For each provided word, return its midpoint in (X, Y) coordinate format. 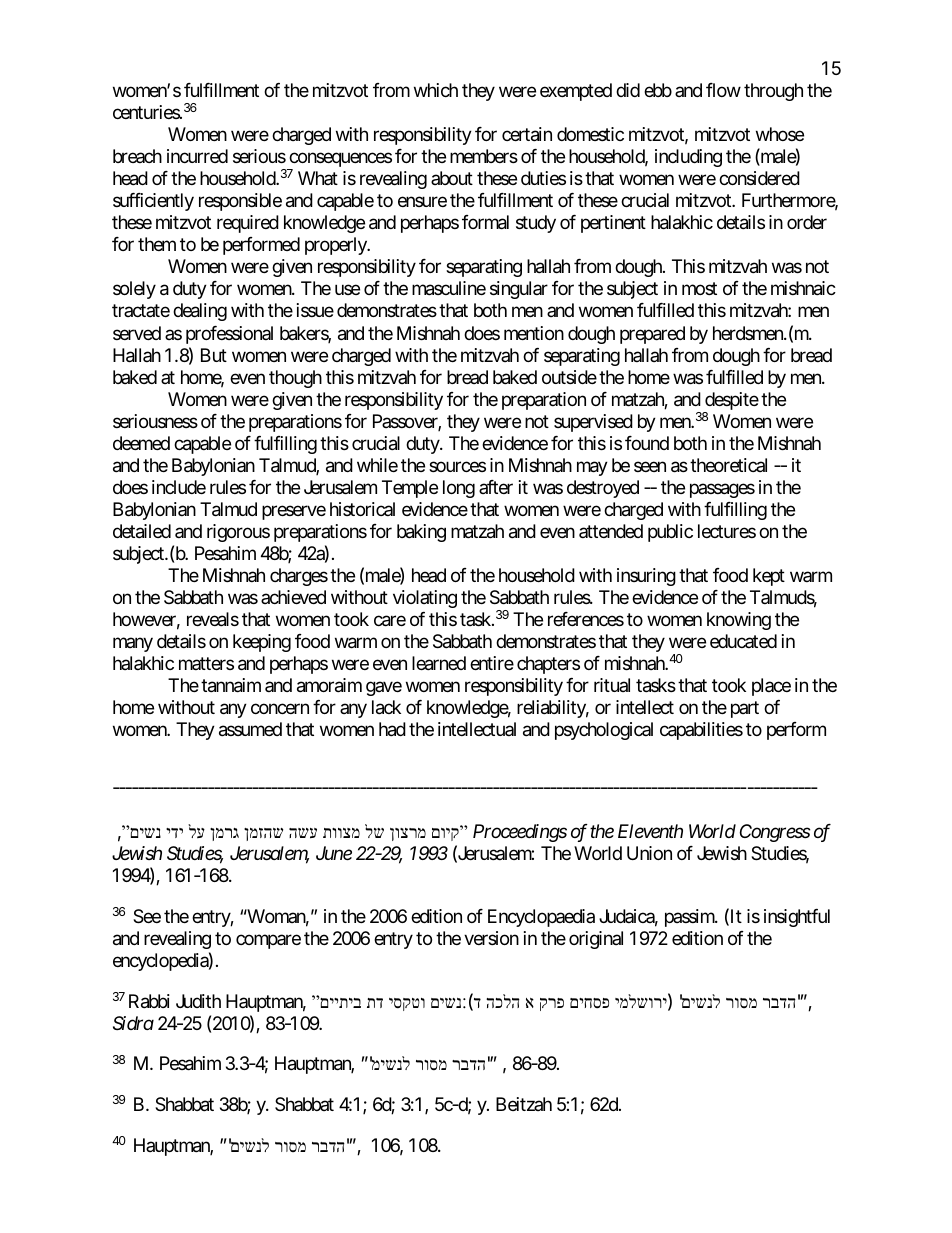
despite (731, 402)
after (496, 487)
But (214, 355)
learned (439, 663)
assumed (250, 729)
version (491, 938)
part (745, 709)
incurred (197, 156)
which (436, 90)
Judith (198, 1001)
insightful (797, 918)
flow (723, 90)
